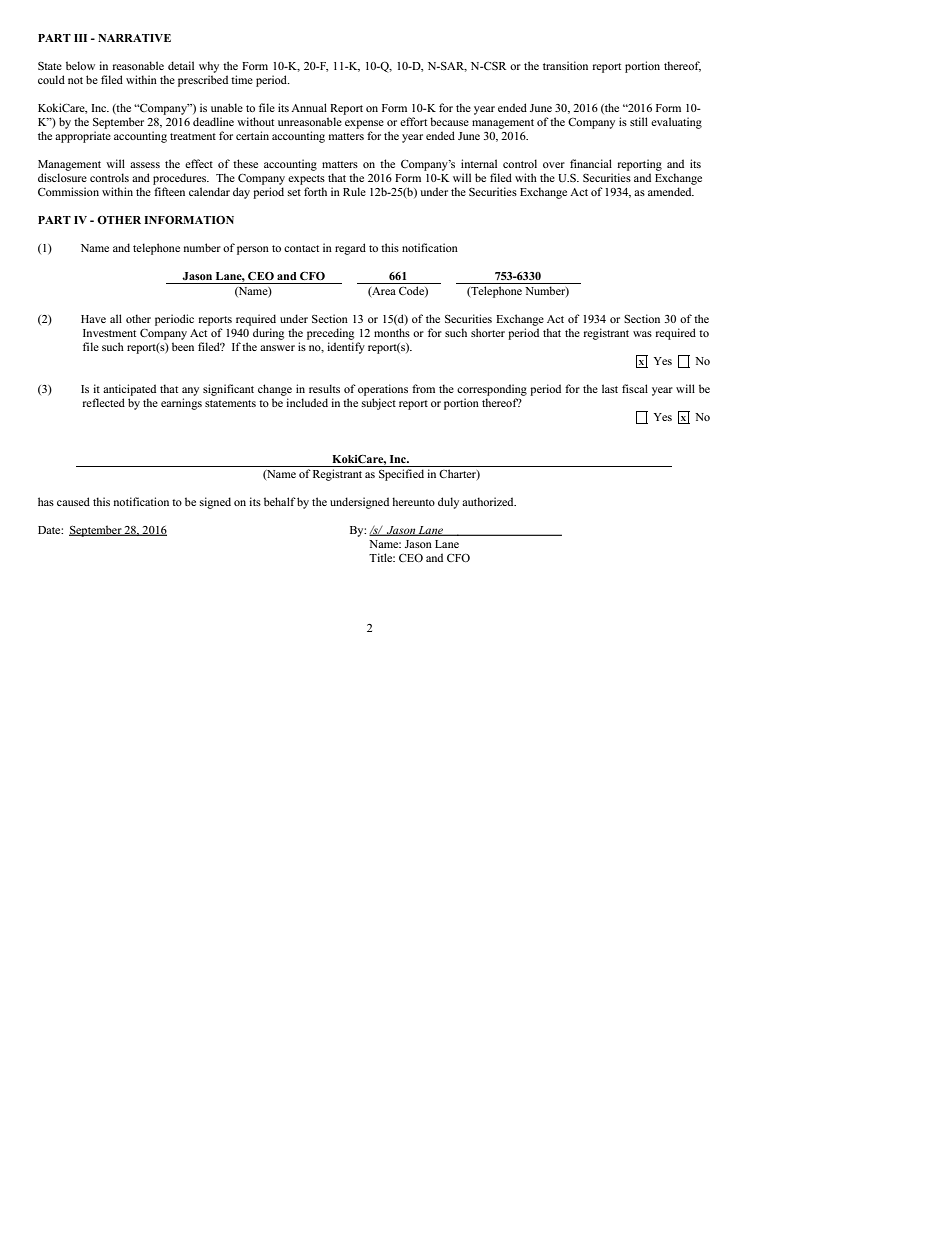  What do you see at coordinates (350, 249) in the screenshot?
I see `regard` at bounding box center [350, 249].
